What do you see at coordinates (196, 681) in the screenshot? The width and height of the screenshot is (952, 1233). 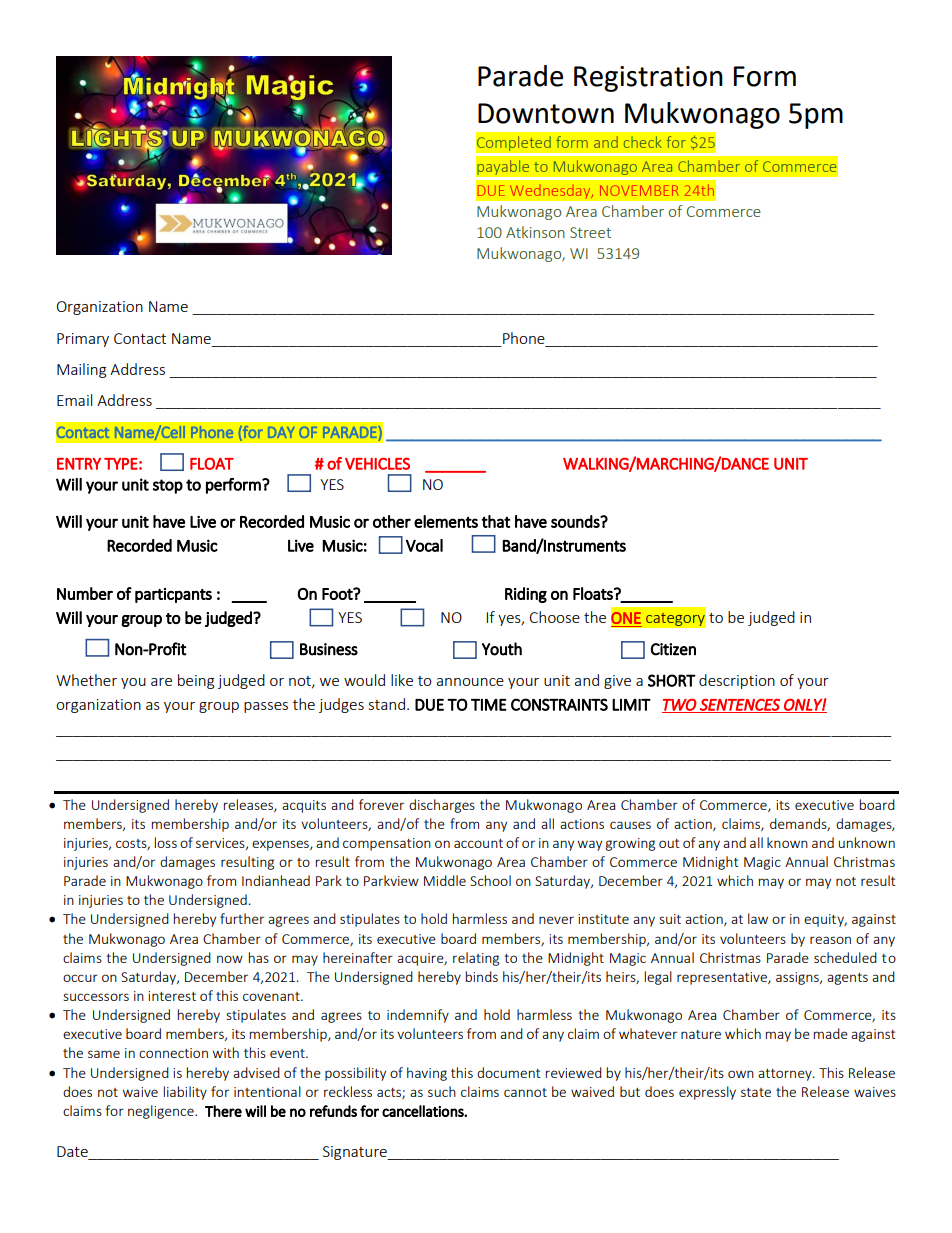 I see `being` at bounding box center [196, 681].
